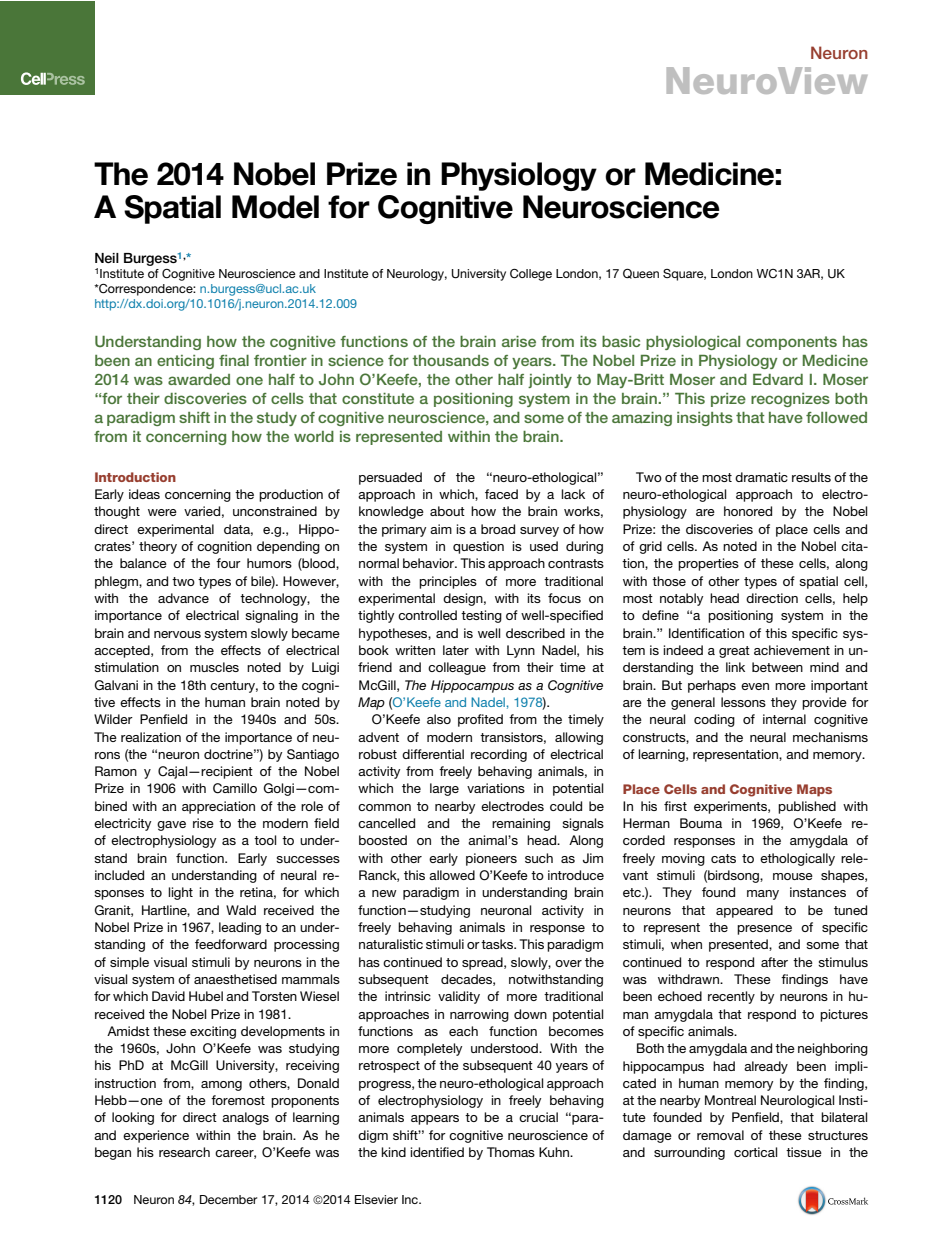  I want to click on profited, so click(480, 720).
